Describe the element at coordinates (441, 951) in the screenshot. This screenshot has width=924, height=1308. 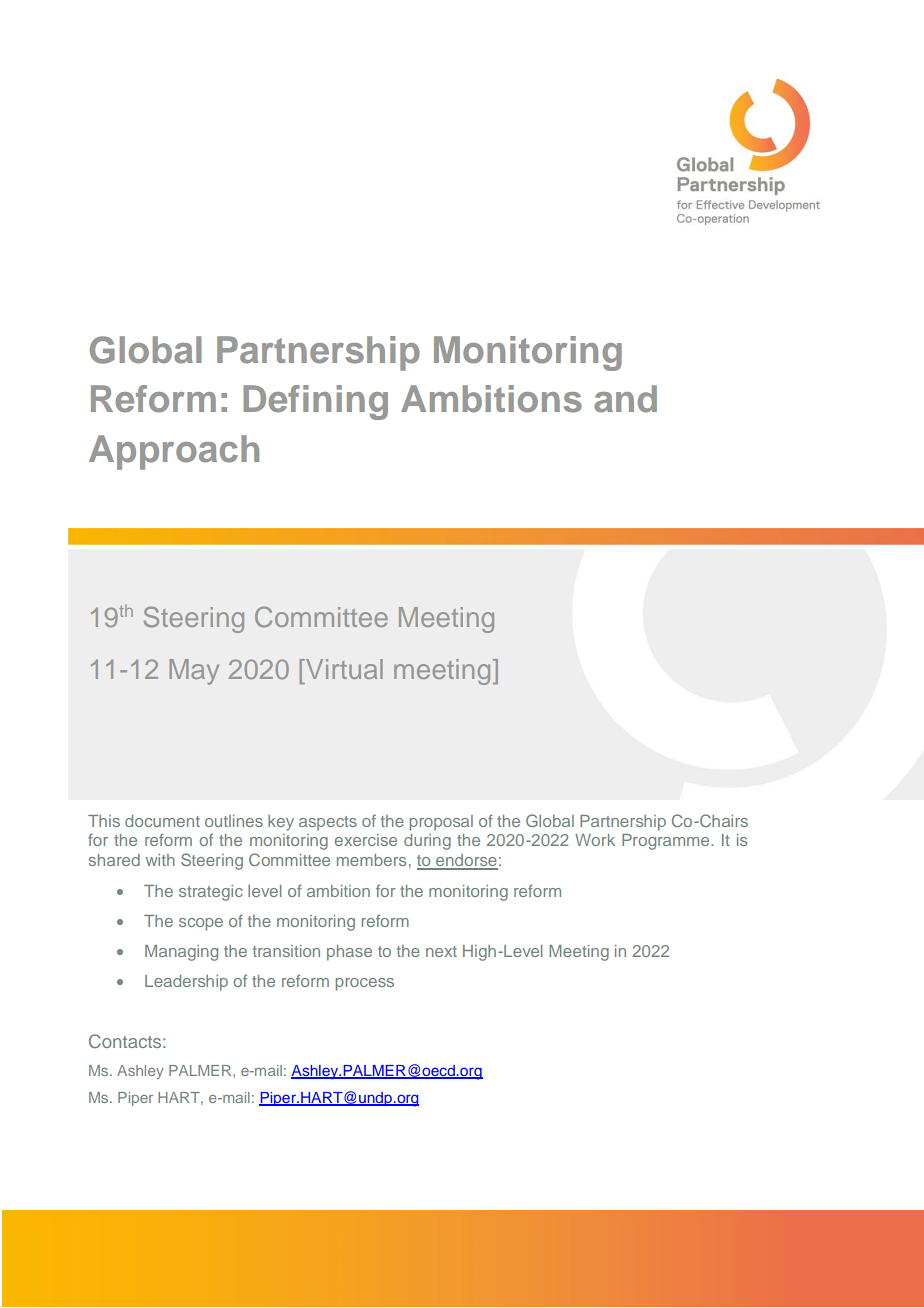
I see `next` at that location.
